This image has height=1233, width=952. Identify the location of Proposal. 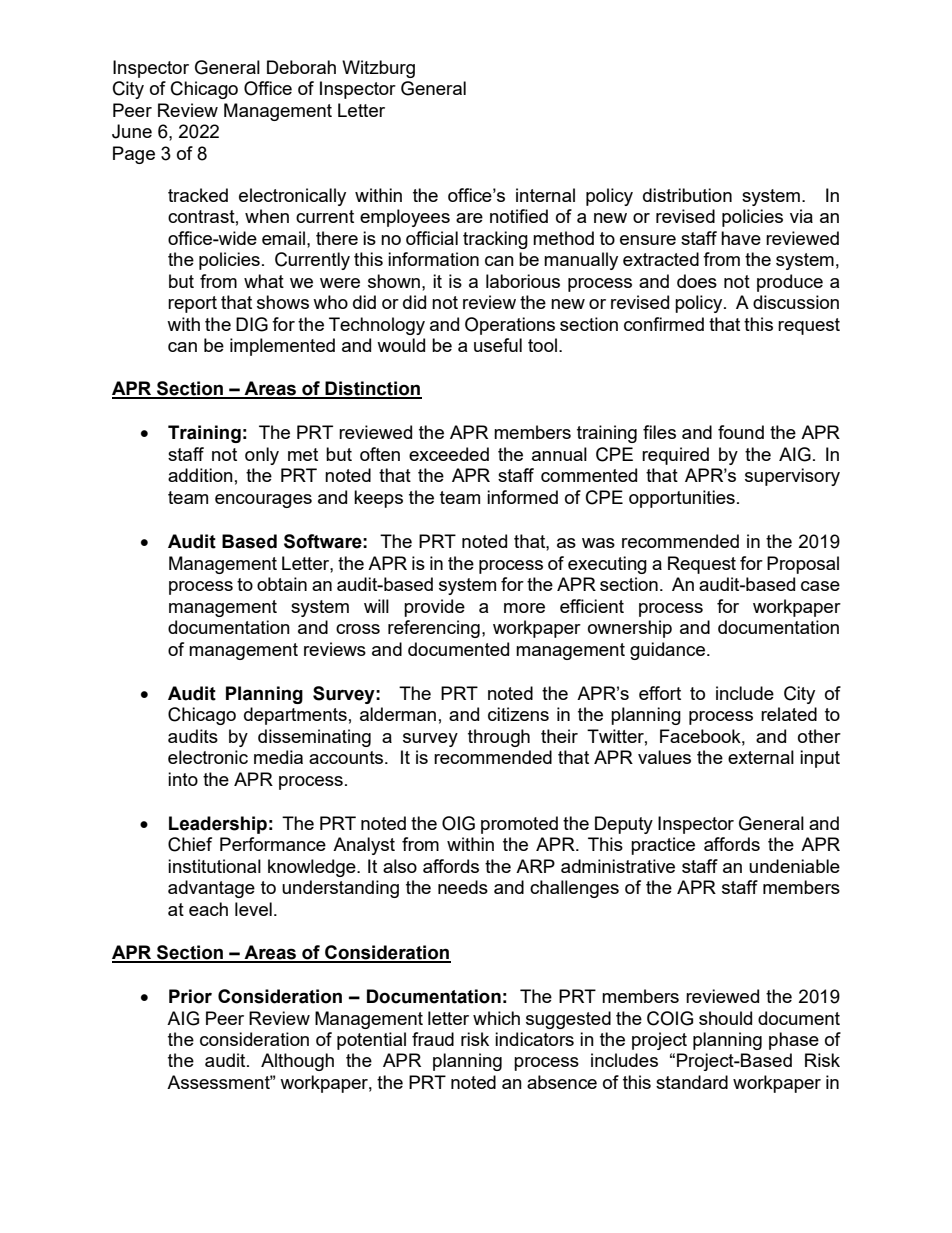
(803, 565).
